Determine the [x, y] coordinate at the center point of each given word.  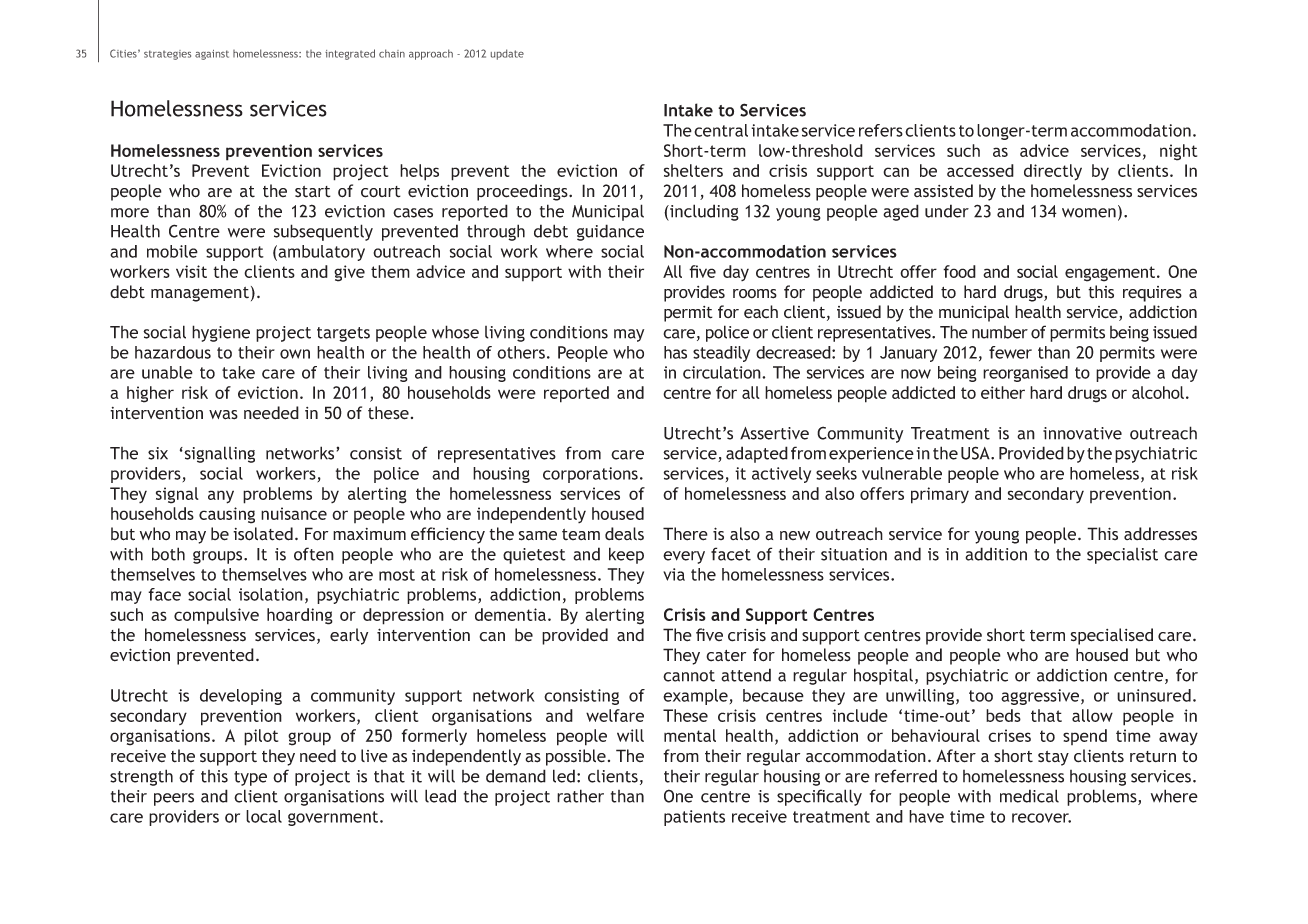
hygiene [221, 333]
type [250, 778]
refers [881, 130]
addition [996, 554]
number [1000, 332]
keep [626, 555]
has [675, 352]
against [212, 55]
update [507, 54]
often [314, 554]
